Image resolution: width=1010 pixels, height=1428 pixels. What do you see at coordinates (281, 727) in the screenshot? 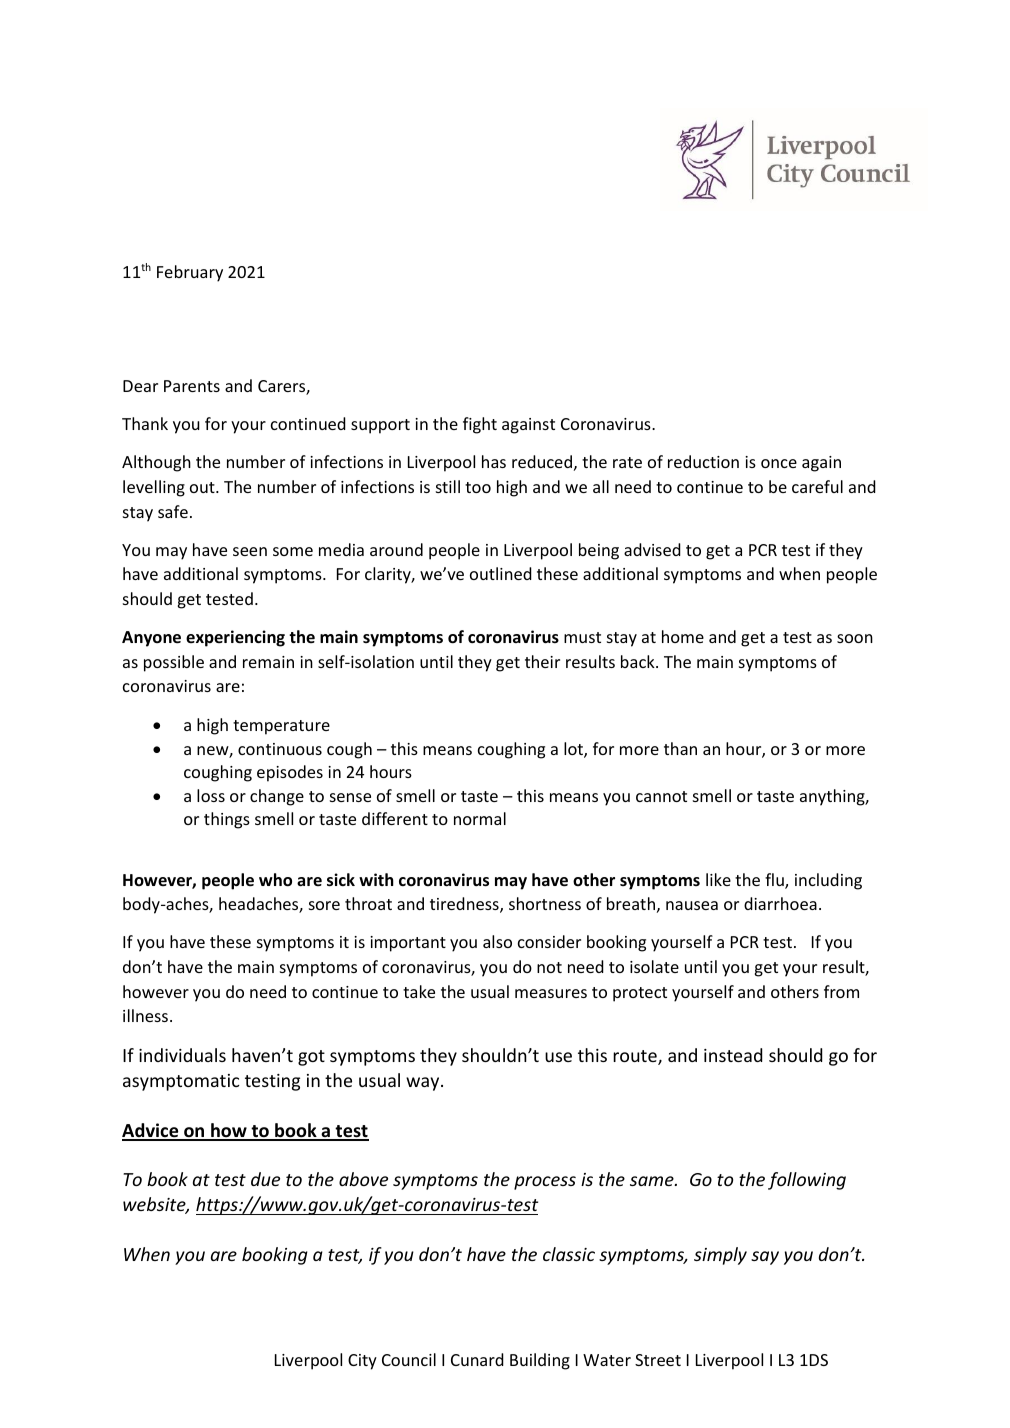
I see `temperature` at bounding box center [281, 727].
